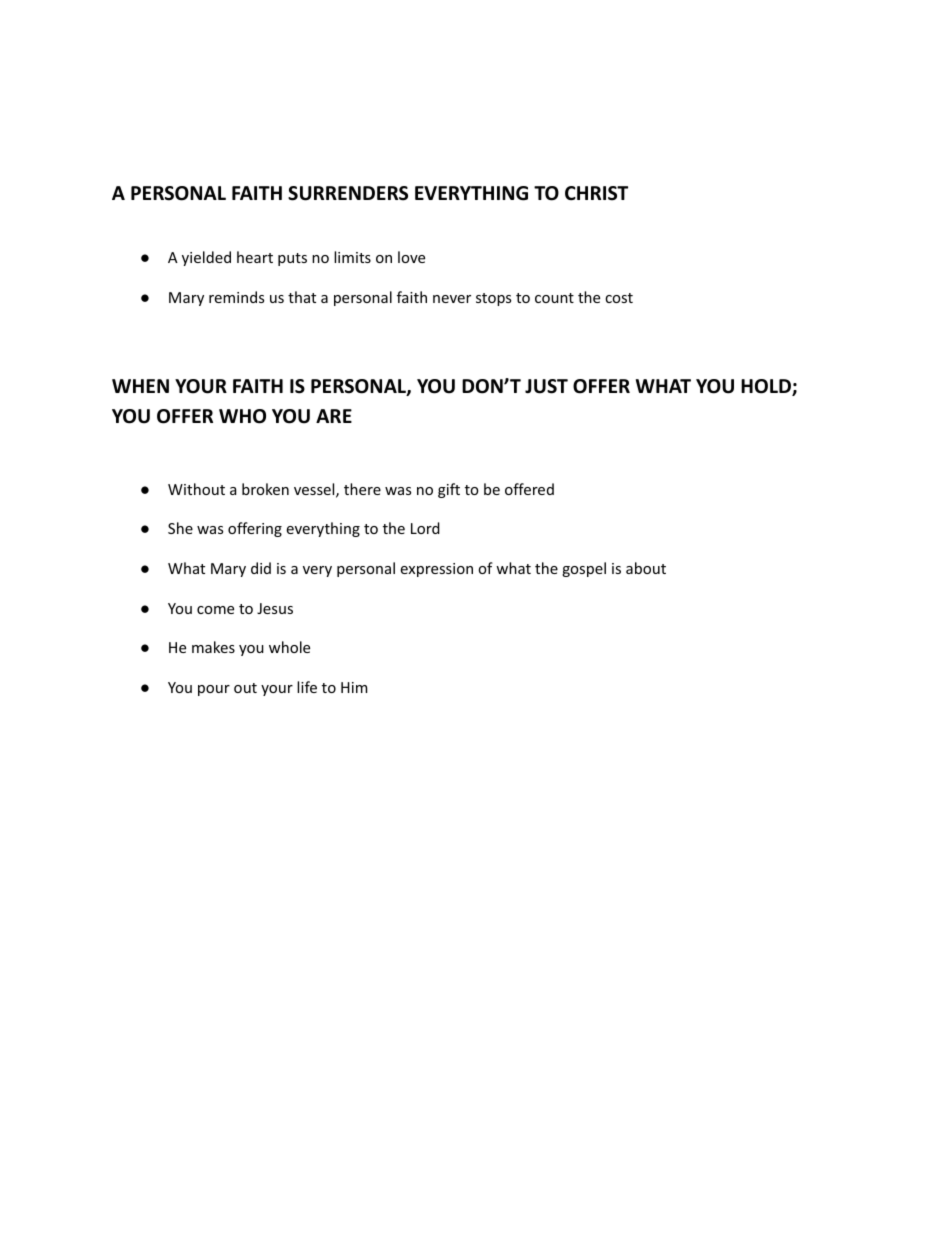  Describe the element at coordinates (596, 193) in the screenshot. I see `CHRIST` at that location.
